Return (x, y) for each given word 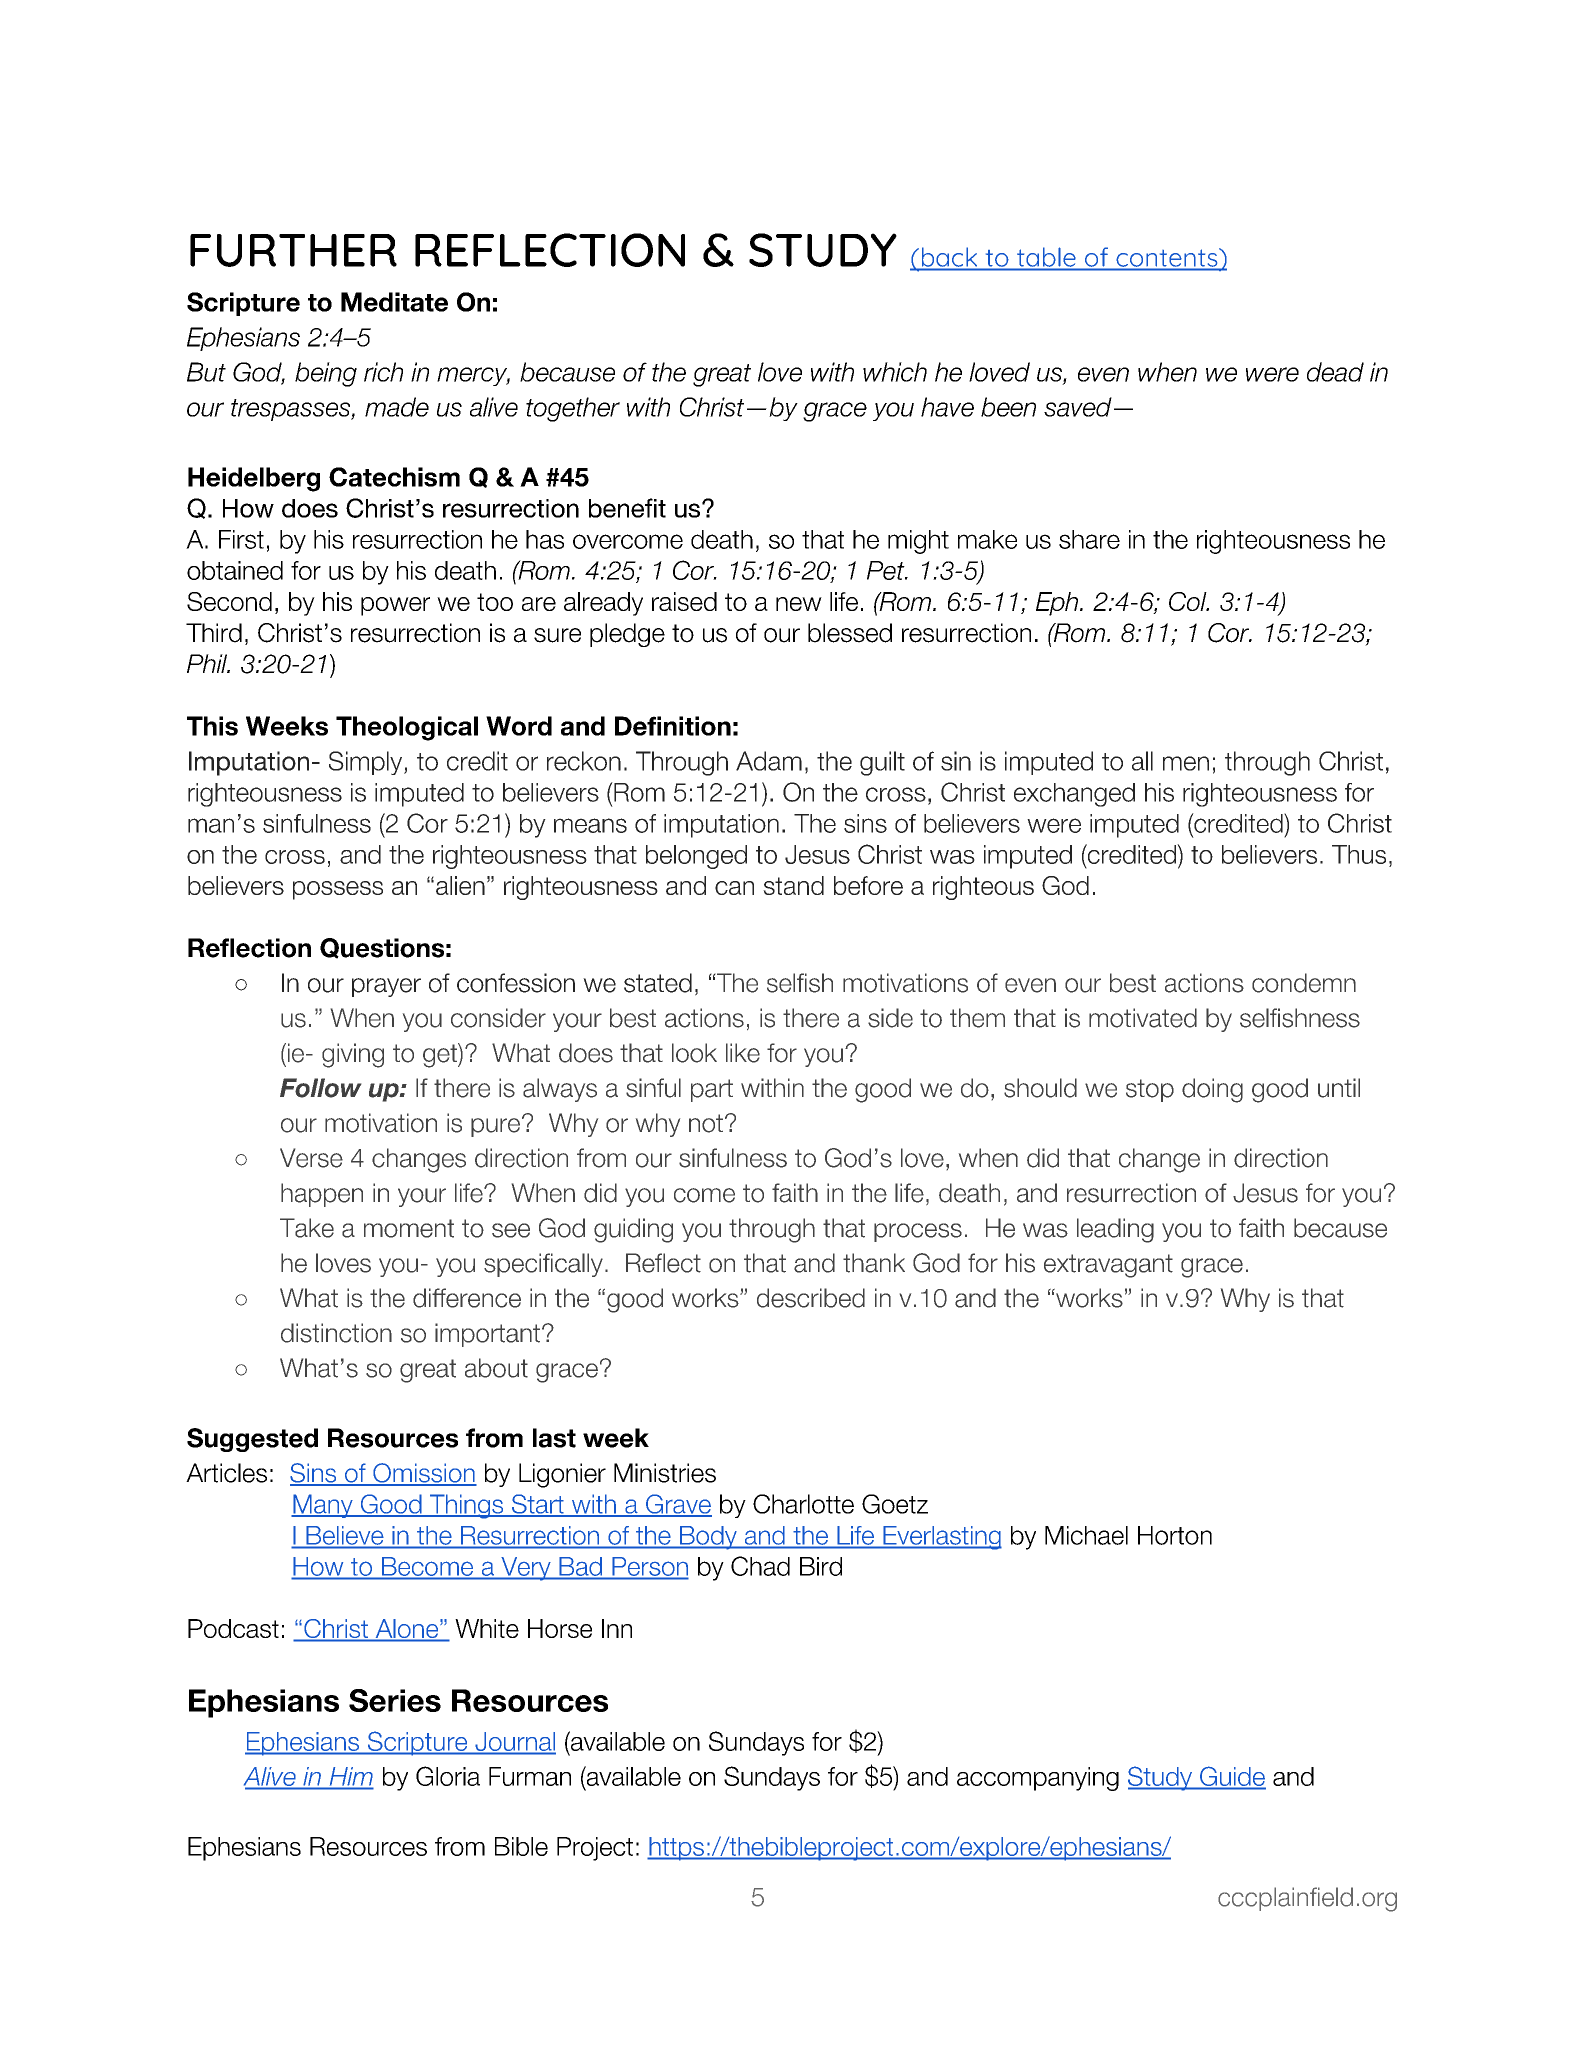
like (743, 1053)
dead (1335, 372)
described (811, 1298)
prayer (386, 987)
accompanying (1038, 1779)
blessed (850, 633)
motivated (1143, 1018)
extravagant (1108, 1266)
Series (395, 1700)
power (395, 606)
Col (1189, 601)
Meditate (394, 302)
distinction (336, 1333)
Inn (617, 1628)
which (895, 372)
